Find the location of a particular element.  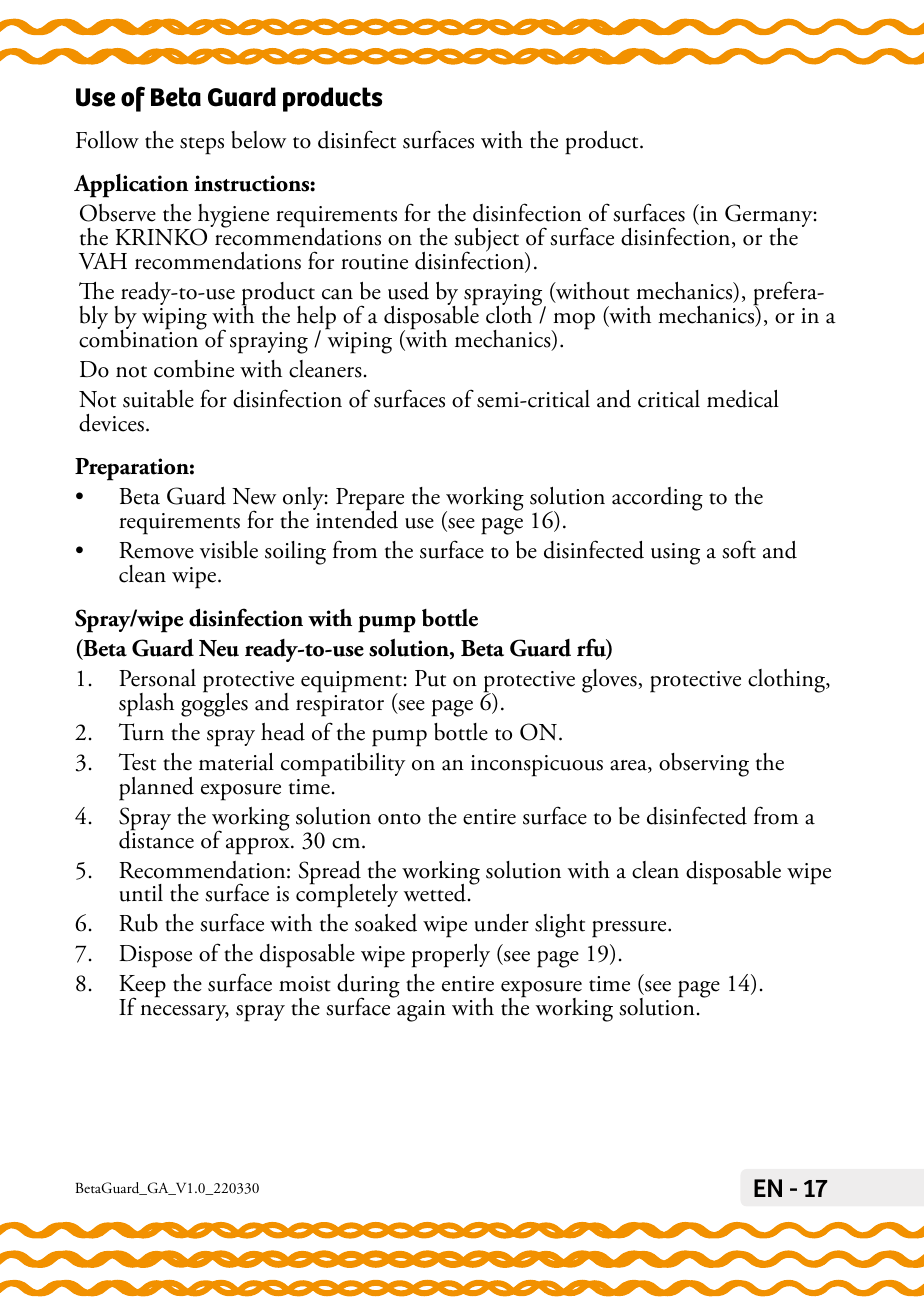

Keep is located at coordinates (142, 988).
